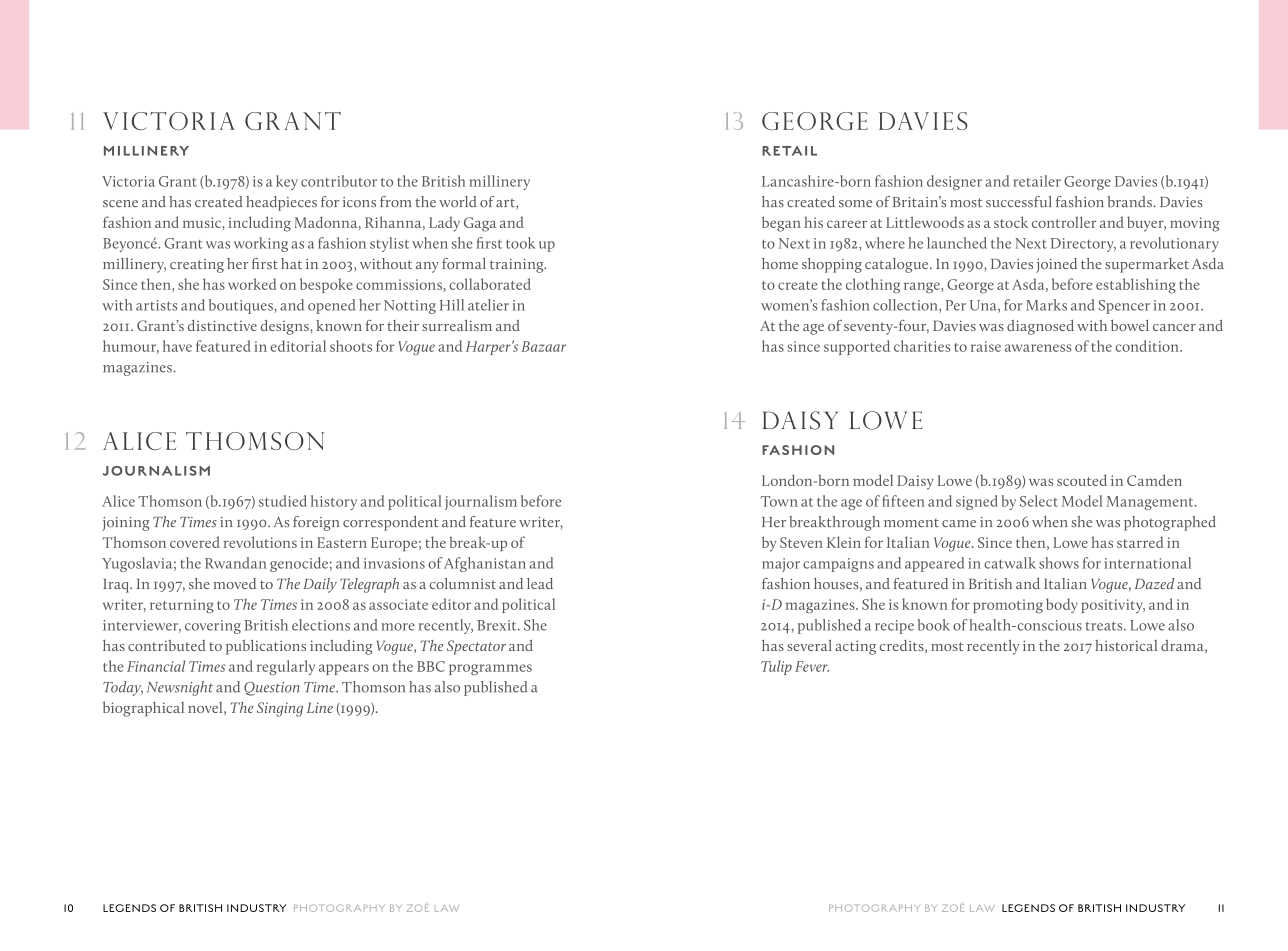 Image resolution: width=1288 pixels, height=951 pixels. Describe the element at coordinates (1040, 327) in the document. I see `diagnosed` at that location.
